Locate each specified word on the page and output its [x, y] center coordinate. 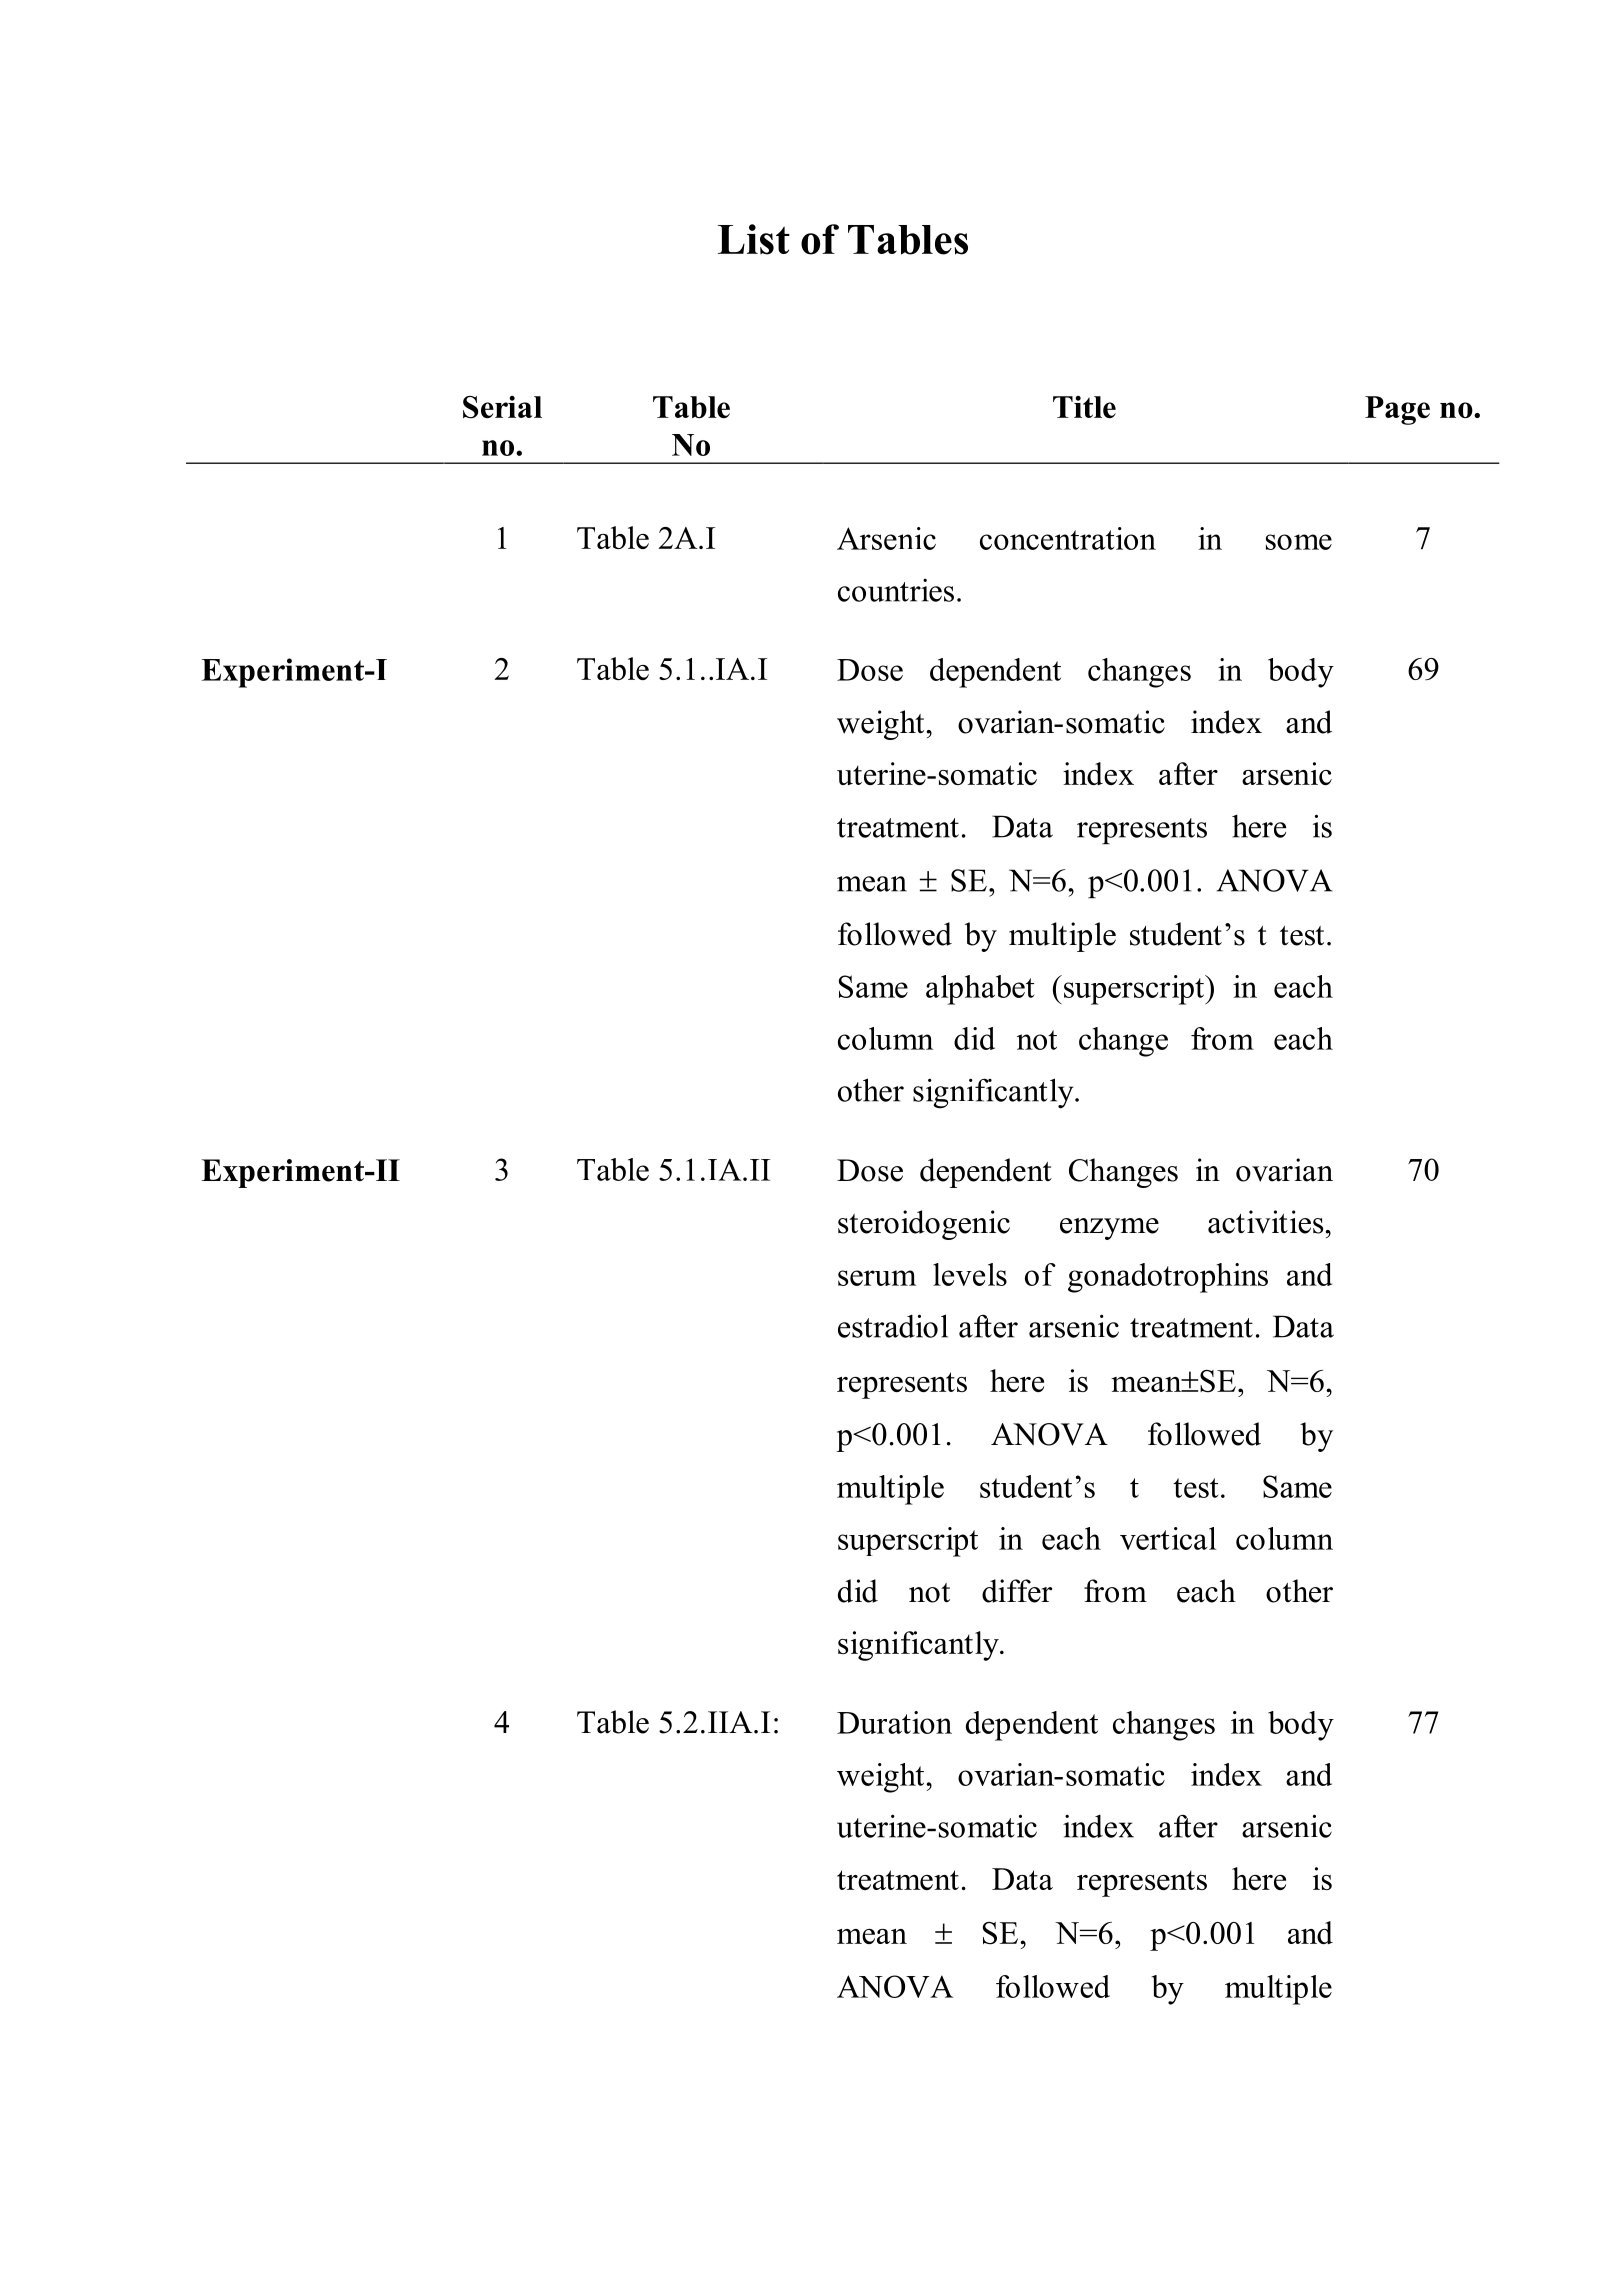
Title [1084, 407]
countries [896, 590]
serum [877, 1278]
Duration [894, 1722]
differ [1017, 1591]
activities [1267, 1222]
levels [970, 1274]
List [754, 239]
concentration [1068, 538]
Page [1397, 410]
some [1299, 542]
